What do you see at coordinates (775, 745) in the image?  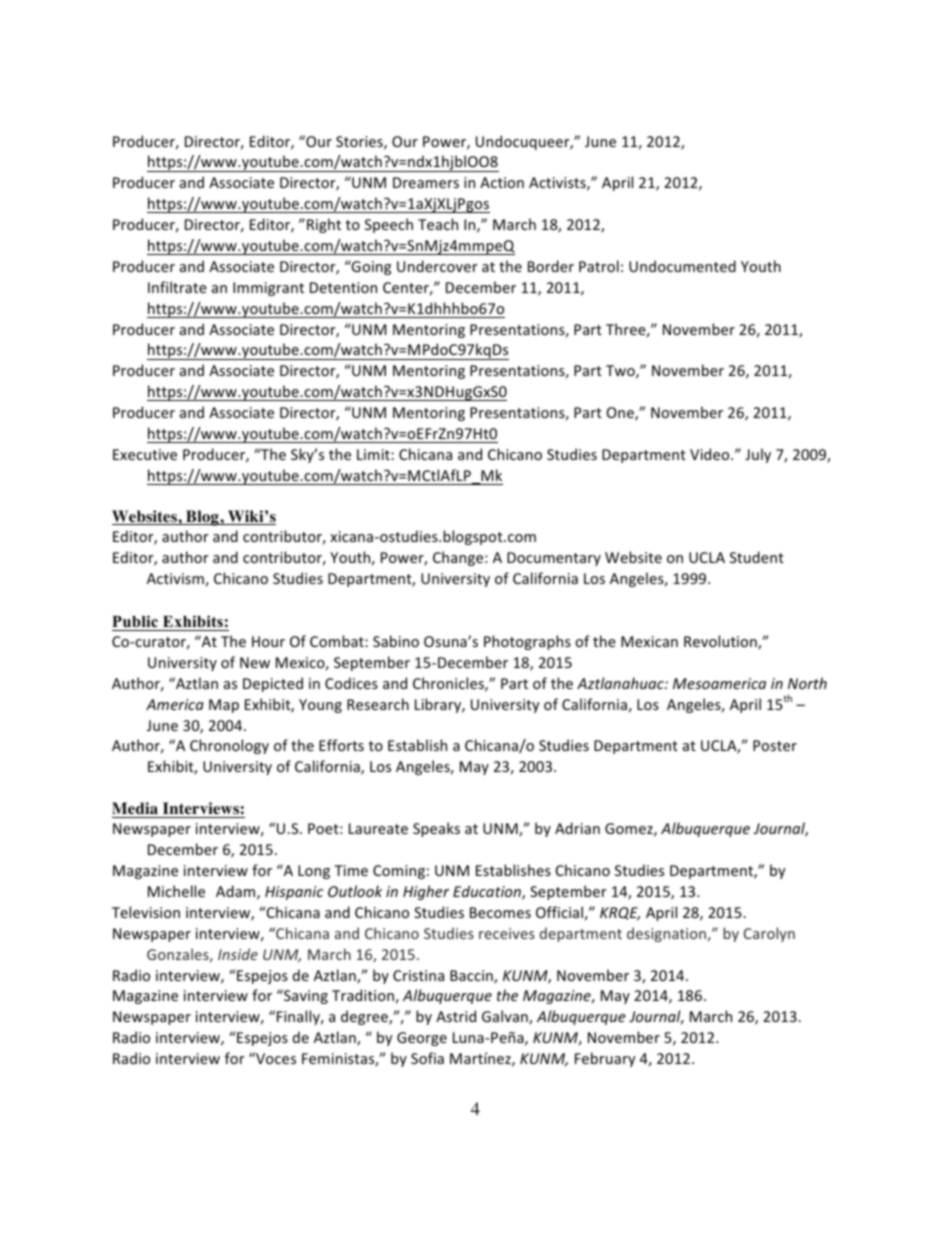 I see `Poster` at bounding box center [775, 745].
